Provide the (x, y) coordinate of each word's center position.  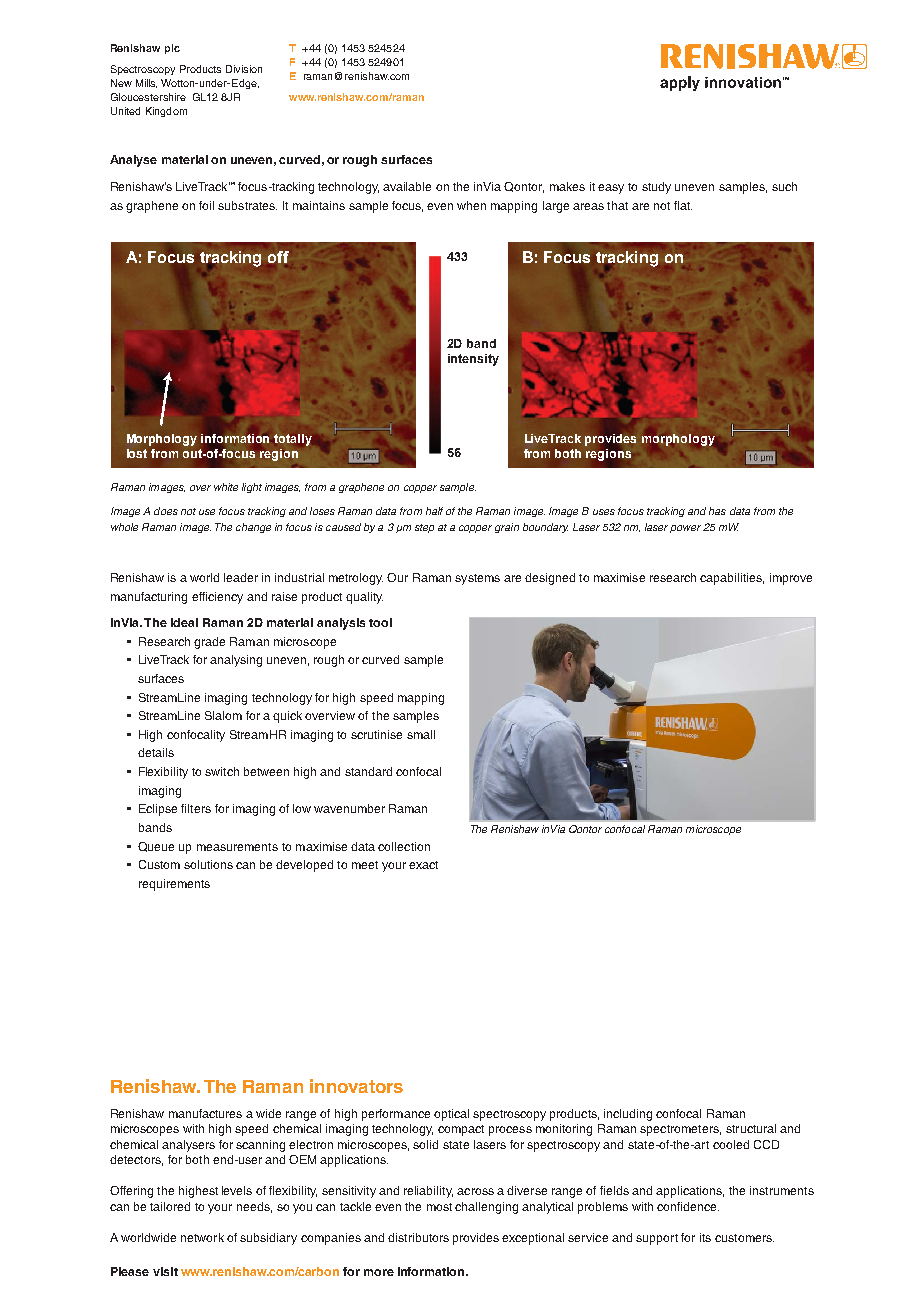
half (434, 511)
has (717, 511)
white (226, 487)
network (202, 1237)
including (628, 1115)
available (407, 186)
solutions (208, 864)
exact (423, 865)
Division (244, 69)
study (656, 188)
